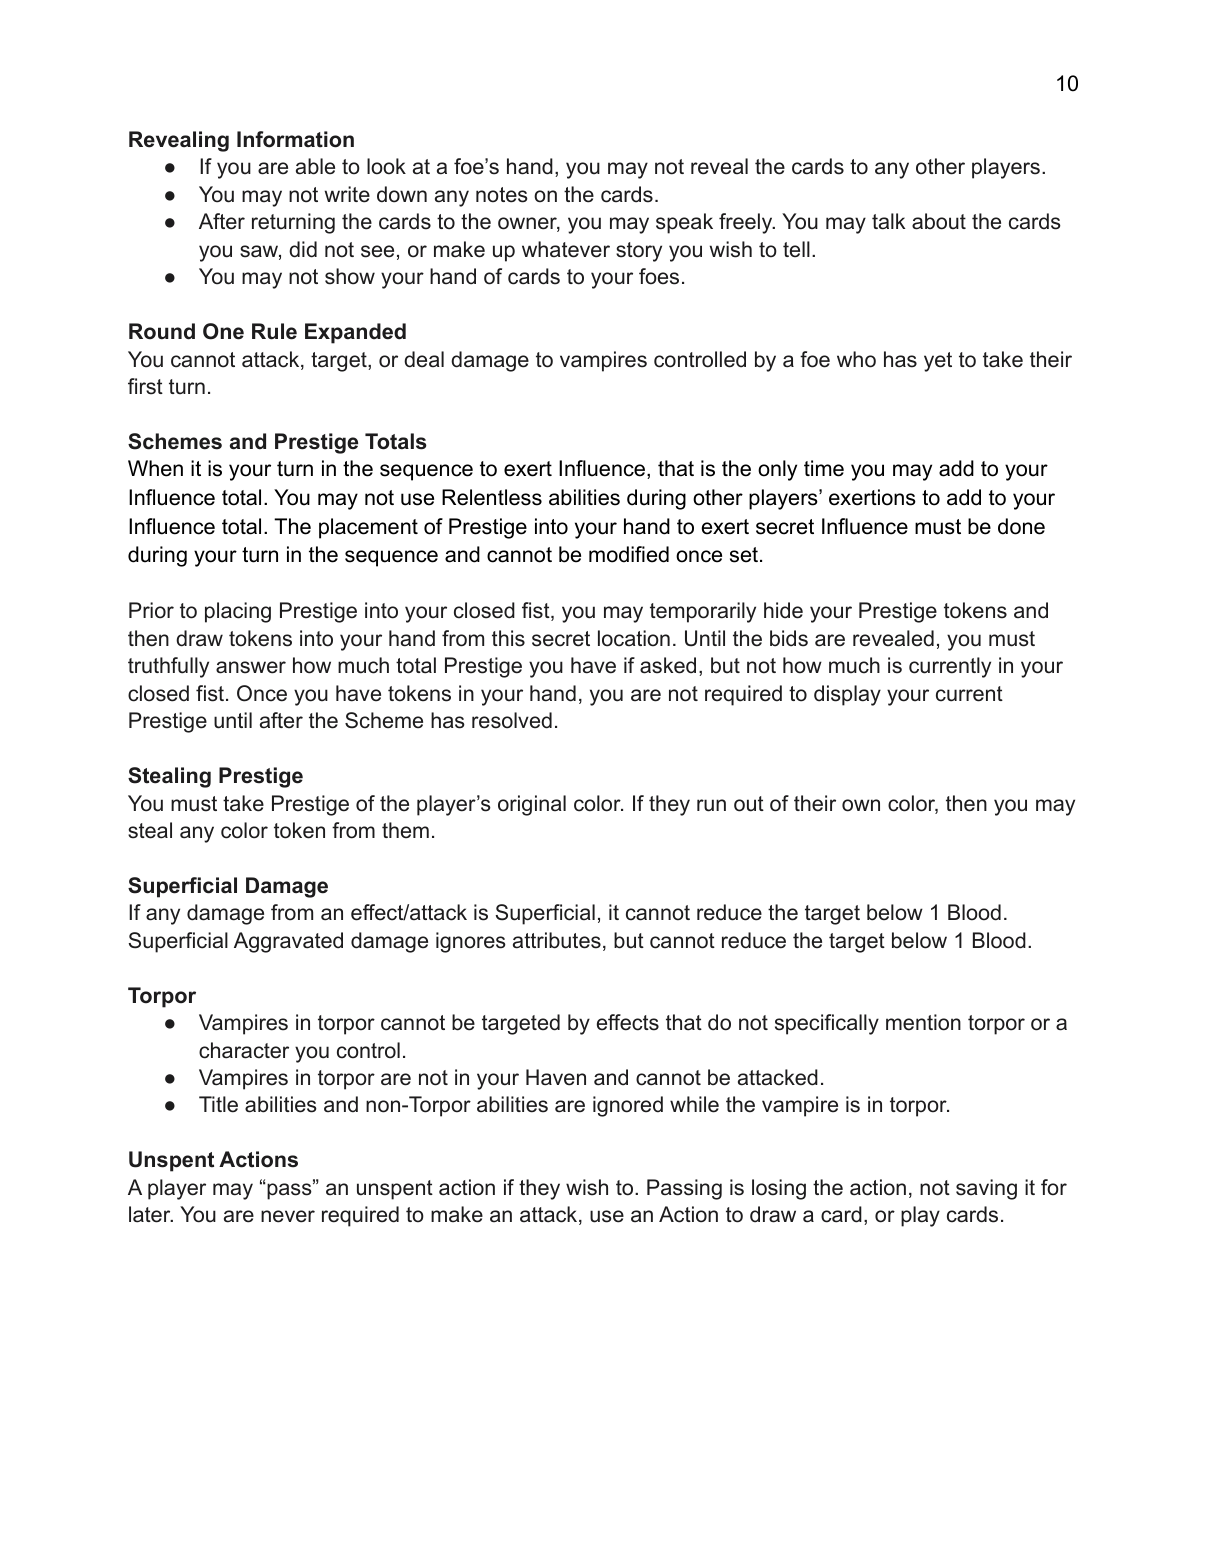 Image resolution: width=1207 pixels, height=1562 pixels. What do you see at coordinates (502, 195) in the screenshot?
I see `notes` at bounding box center [502, 195].
